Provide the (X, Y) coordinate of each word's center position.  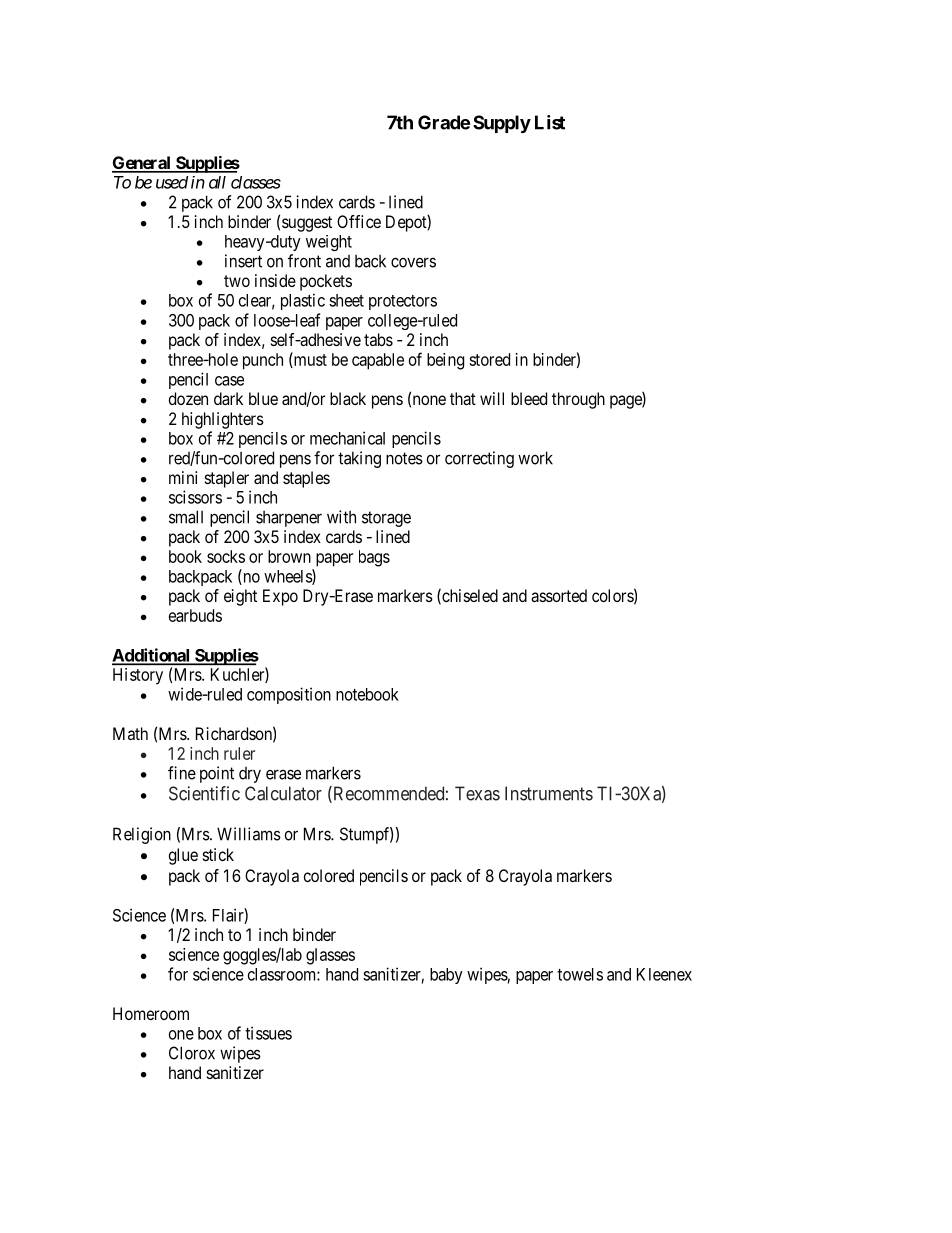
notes (404, 458)
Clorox (192, 1053)
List (550, 122)
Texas (477, 793)
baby (446, 976)
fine (182, 773)
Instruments (549, 793)
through (578, 400)
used (172, 182)
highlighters (223, 420)
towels (580, 974)
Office (359, 221)
